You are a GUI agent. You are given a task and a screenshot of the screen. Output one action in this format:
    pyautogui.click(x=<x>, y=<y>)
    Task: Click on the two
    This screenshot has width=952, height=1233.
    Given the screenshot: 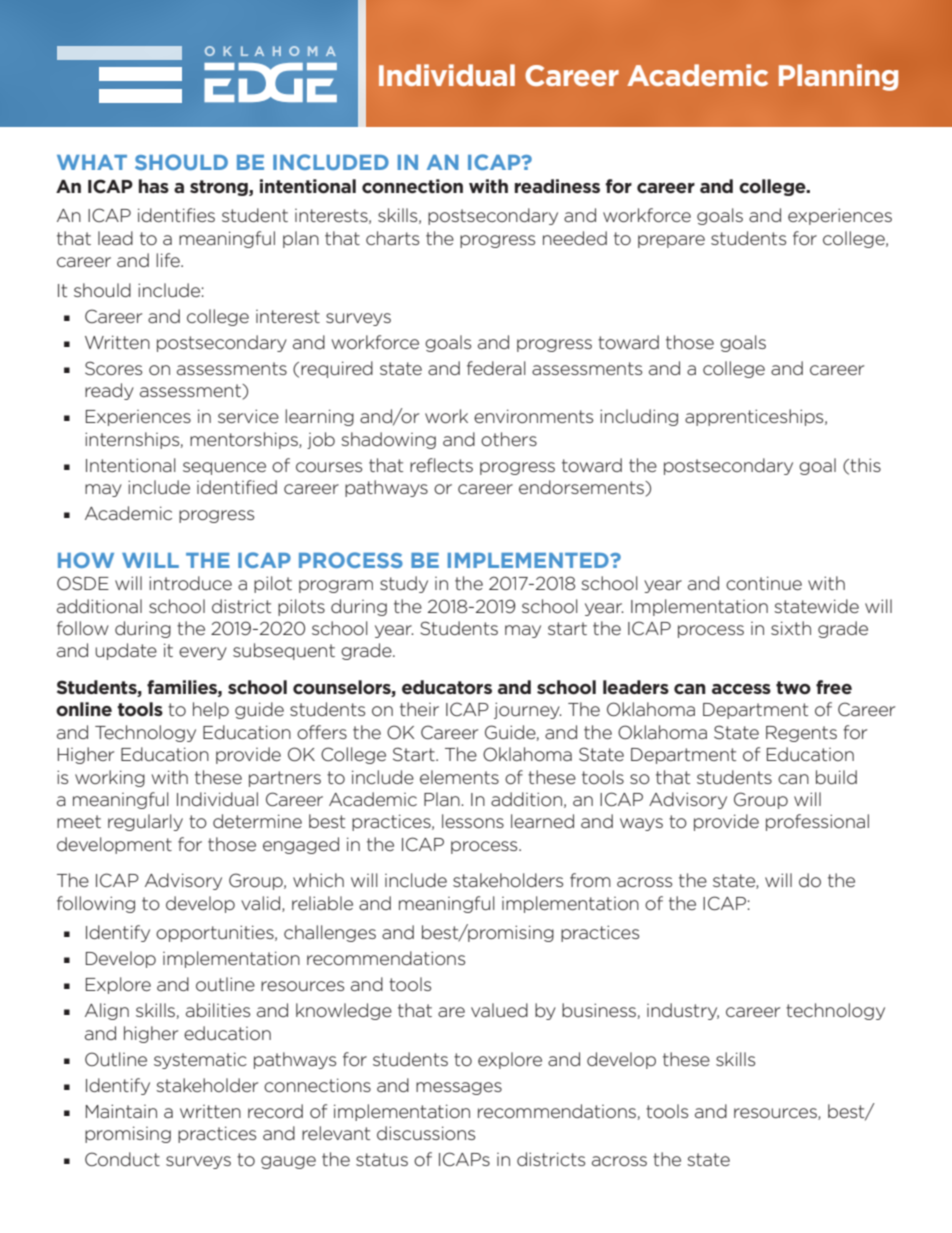 What is the action you would take?
    pyautogui.click(x=793, y=687)
